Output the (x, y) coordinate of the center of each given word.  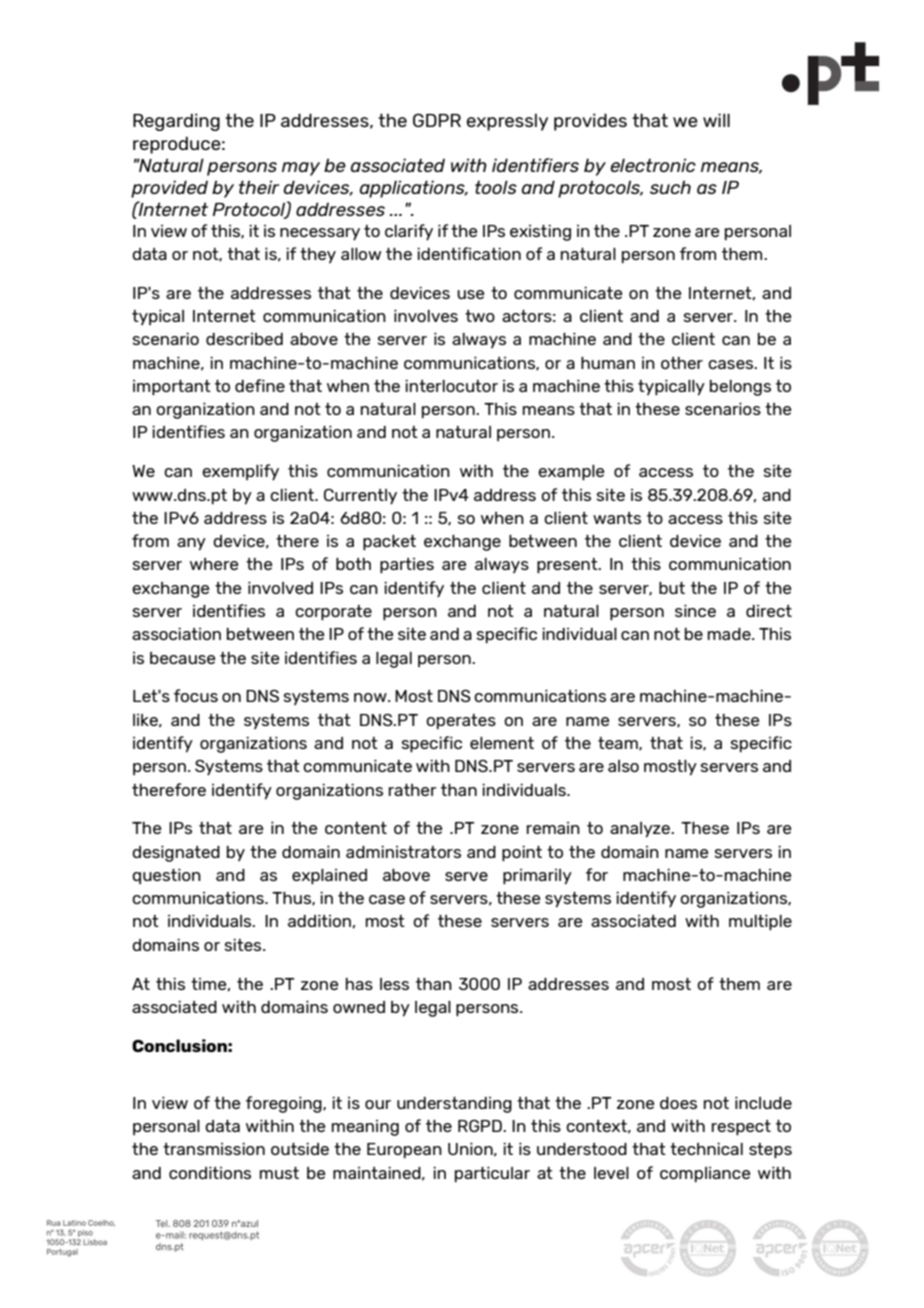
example (571, 473)
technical (706, 1149)
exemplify (240, 472)
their (259, 187)
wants (617, 518)
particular (492, 1175)
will (716, 120)
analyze (641, 830)
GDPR (437, 120)
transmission (214, 1149)
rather (413, 790)
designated (176, 854)
